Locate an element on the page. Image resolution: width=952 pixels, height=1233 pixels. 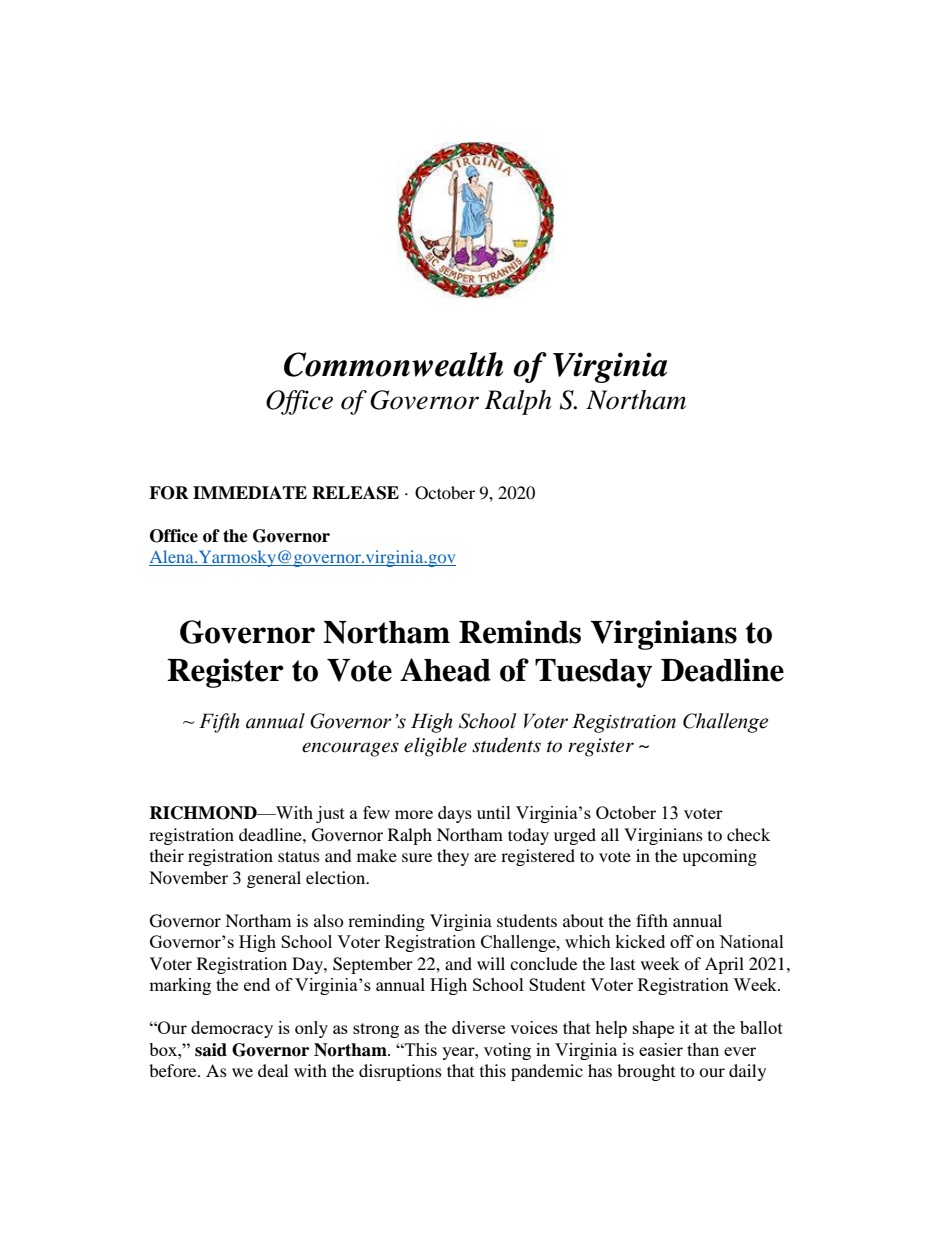
diverse is located at coordinates (478, 1027).
